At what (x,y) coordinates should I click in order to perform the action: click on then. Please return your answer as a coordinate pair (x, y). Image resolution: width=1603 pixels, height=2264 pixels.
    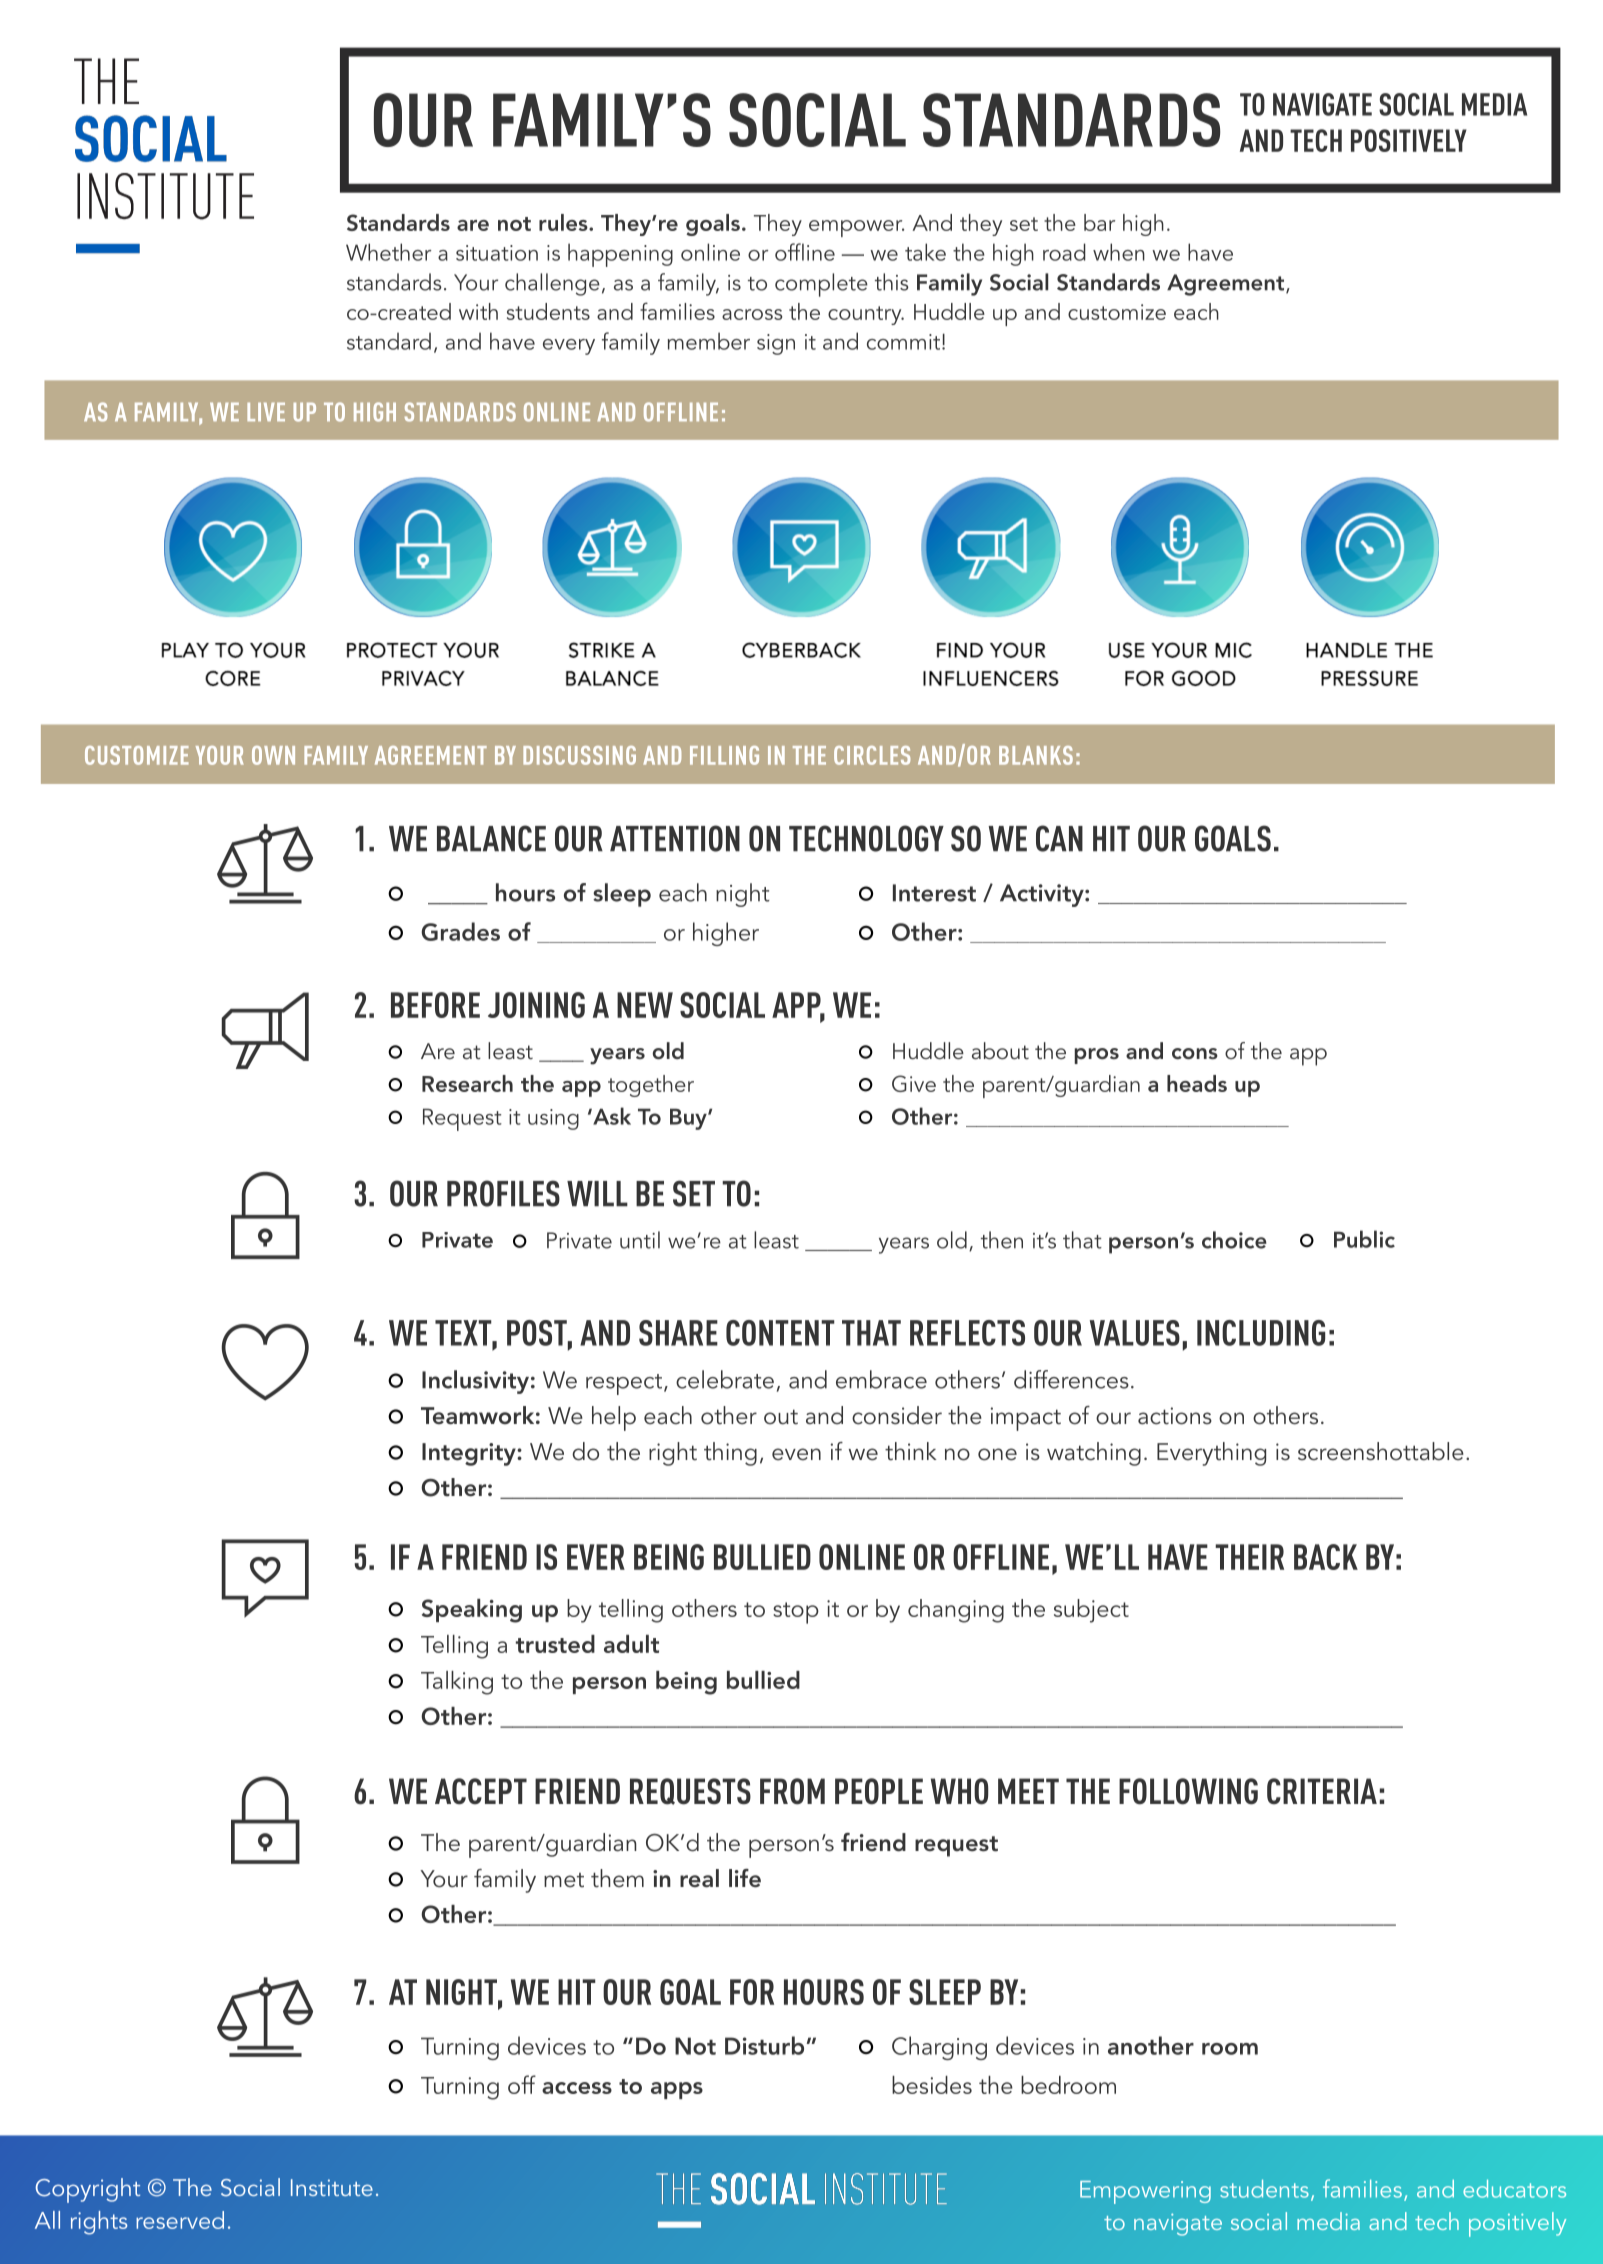
    Looking at the image, I should click on (1002, 1240).
